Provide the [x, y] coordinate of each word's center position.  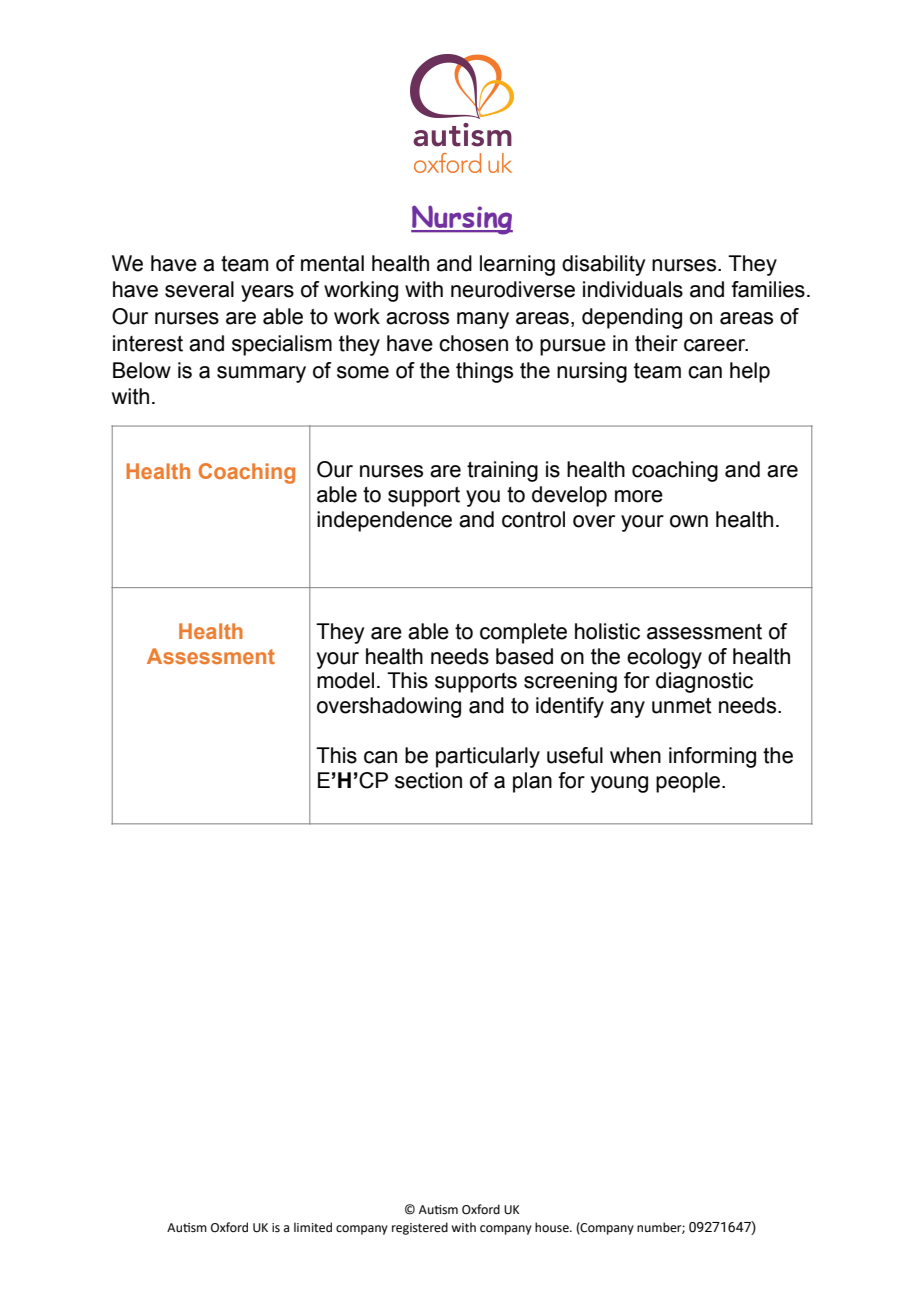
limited [313, 1227]
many [483, 320]
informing [712, 757]
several [199, 289]
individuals [633, 289]
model [345, 680]
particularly [488, 757]
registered [420, 1228]
